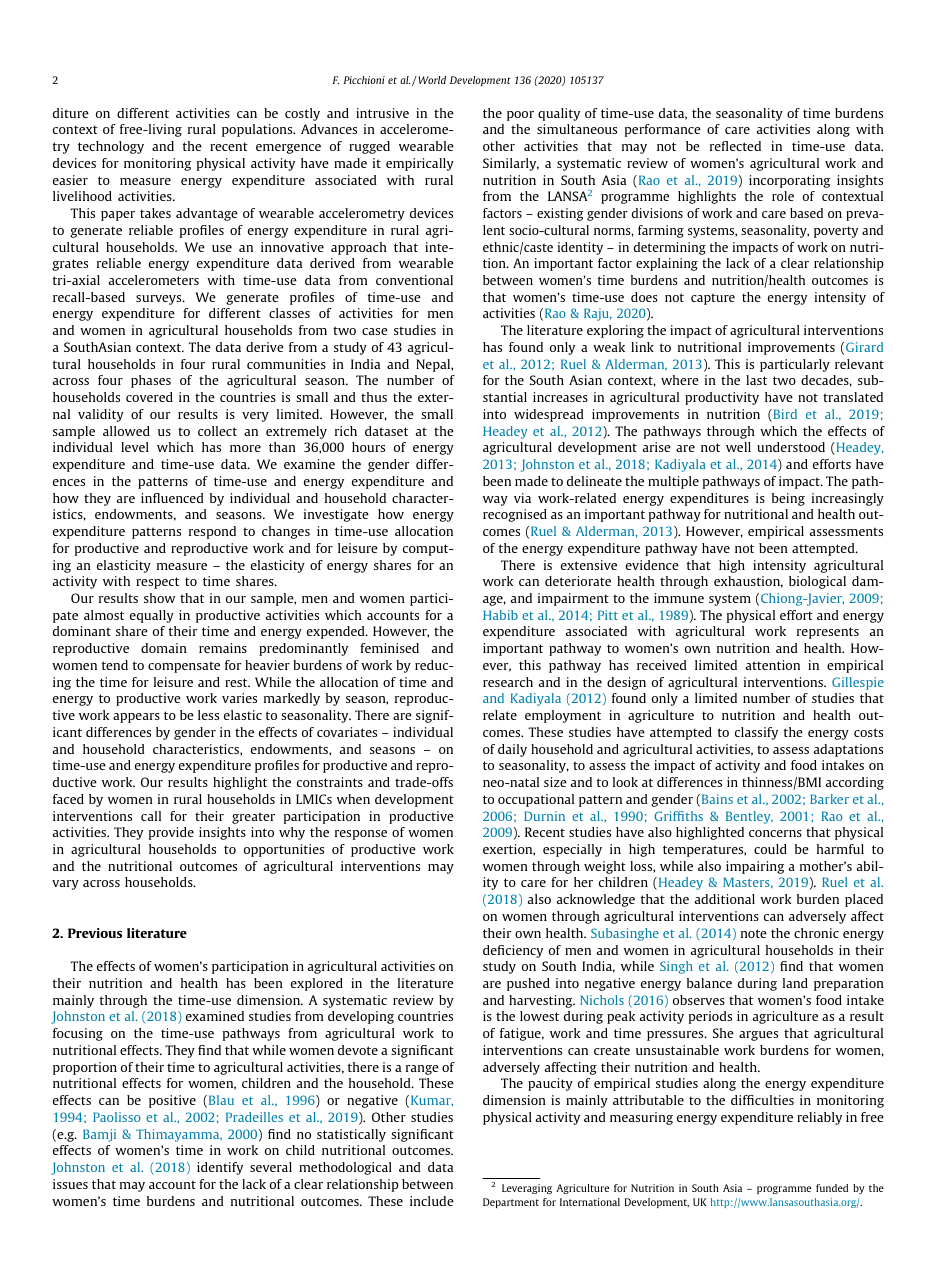 Image resolution: width=952 pixels, height=1270 pixels. Describe the element at coordinates (508, 682) in the screenshot. I see `research` at that location.
